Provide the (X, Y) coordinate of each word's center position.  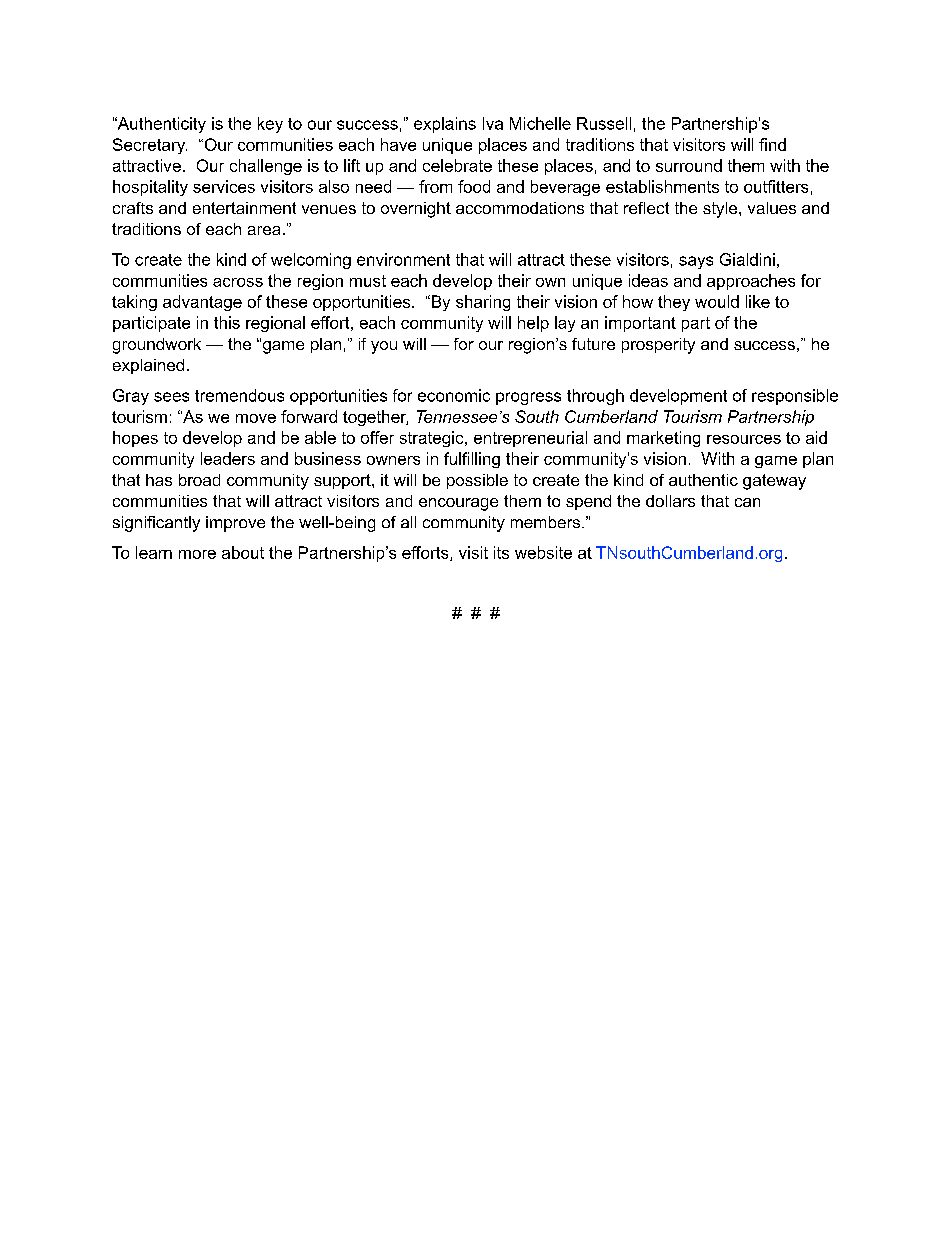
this (227, 322)
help (533, 324)
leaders (228, 458)
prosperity (658, 346)
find (772, 144)
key (270, 125)
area (264, 230)
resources (744, 439)
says (696, 262)
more (197, 554)
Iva (493, 123)
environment (403, 259)
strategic (433, 439)
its (501, 552)
